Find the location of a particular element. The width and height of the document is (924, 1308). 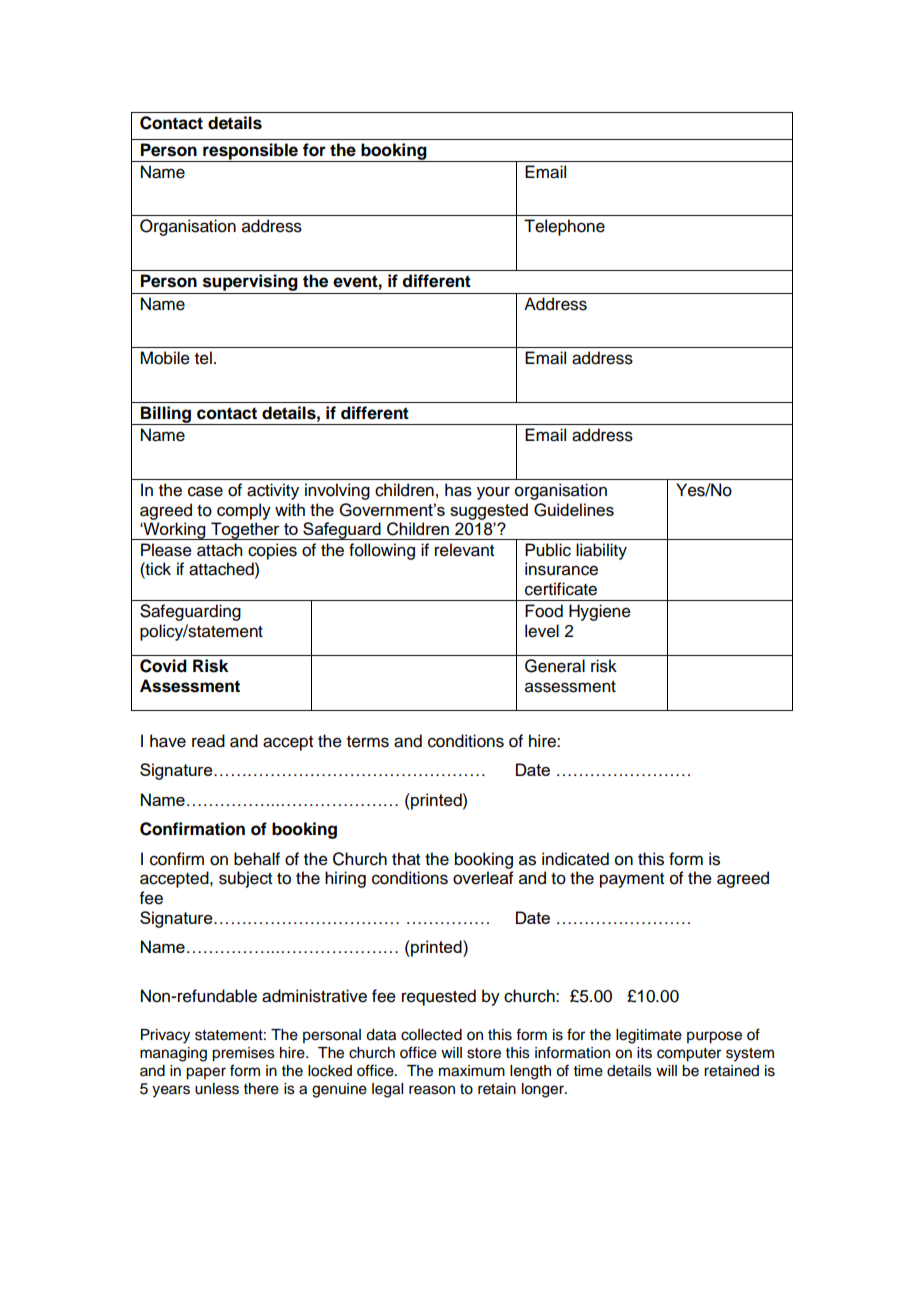

Covid is located at coordinates (163, 666).
